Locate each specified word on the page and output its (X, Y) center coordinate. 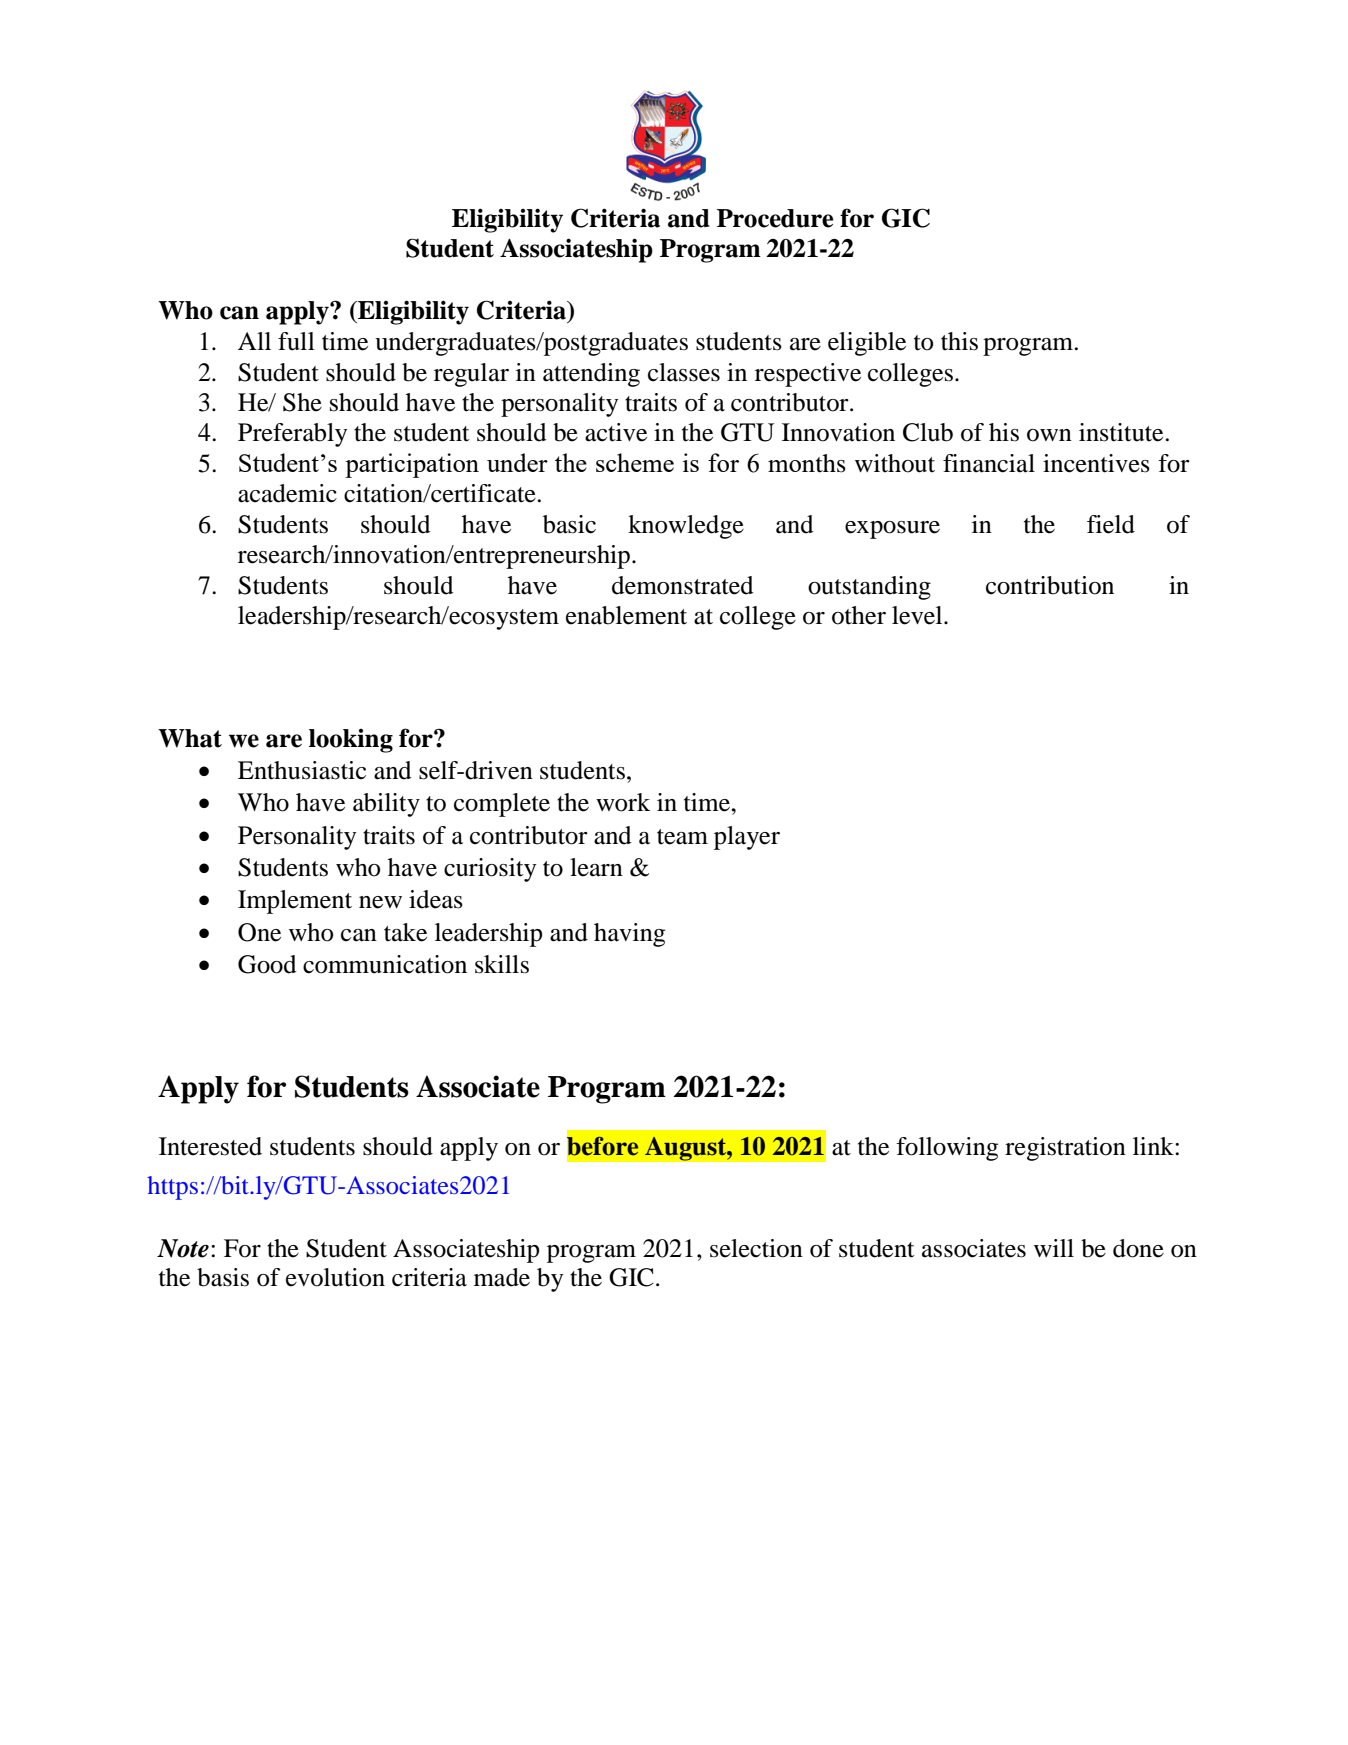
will (1054, 1248)
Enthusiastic (302, 770)
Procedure (775, 218)
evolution (335, 1277)
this (959, 341)
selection (756, 1248)
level (918, 615)
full (296, 341)
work (623, 802)
